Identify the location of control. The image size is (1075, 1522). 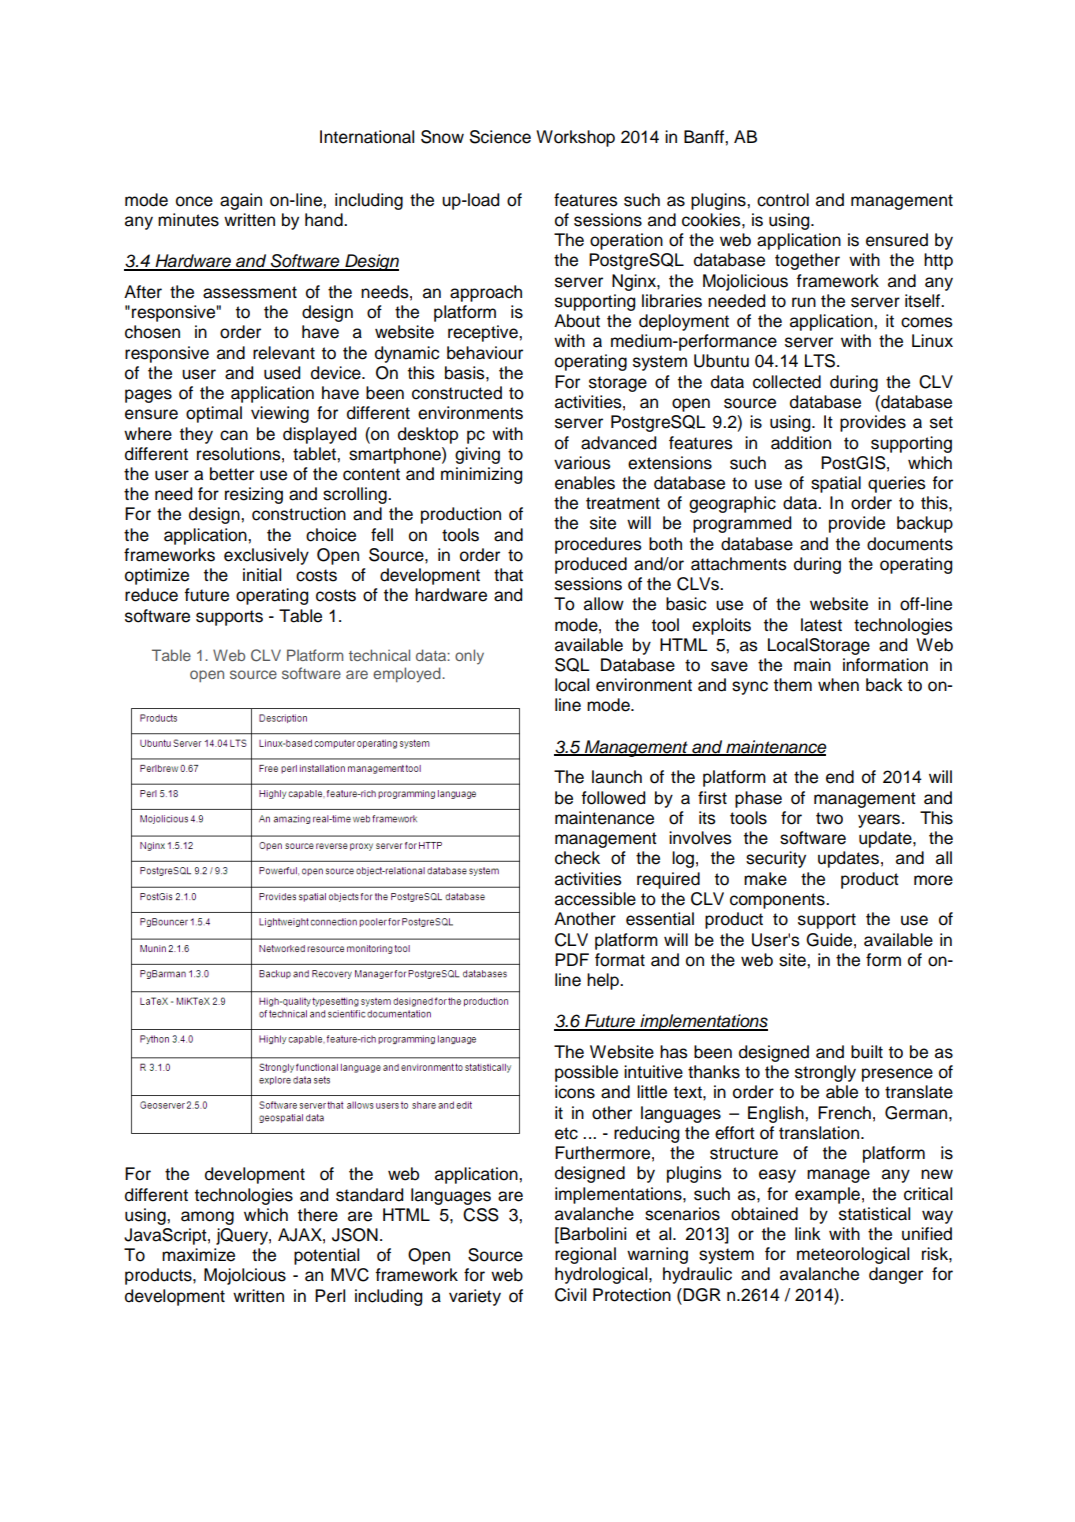
(783, 200).
